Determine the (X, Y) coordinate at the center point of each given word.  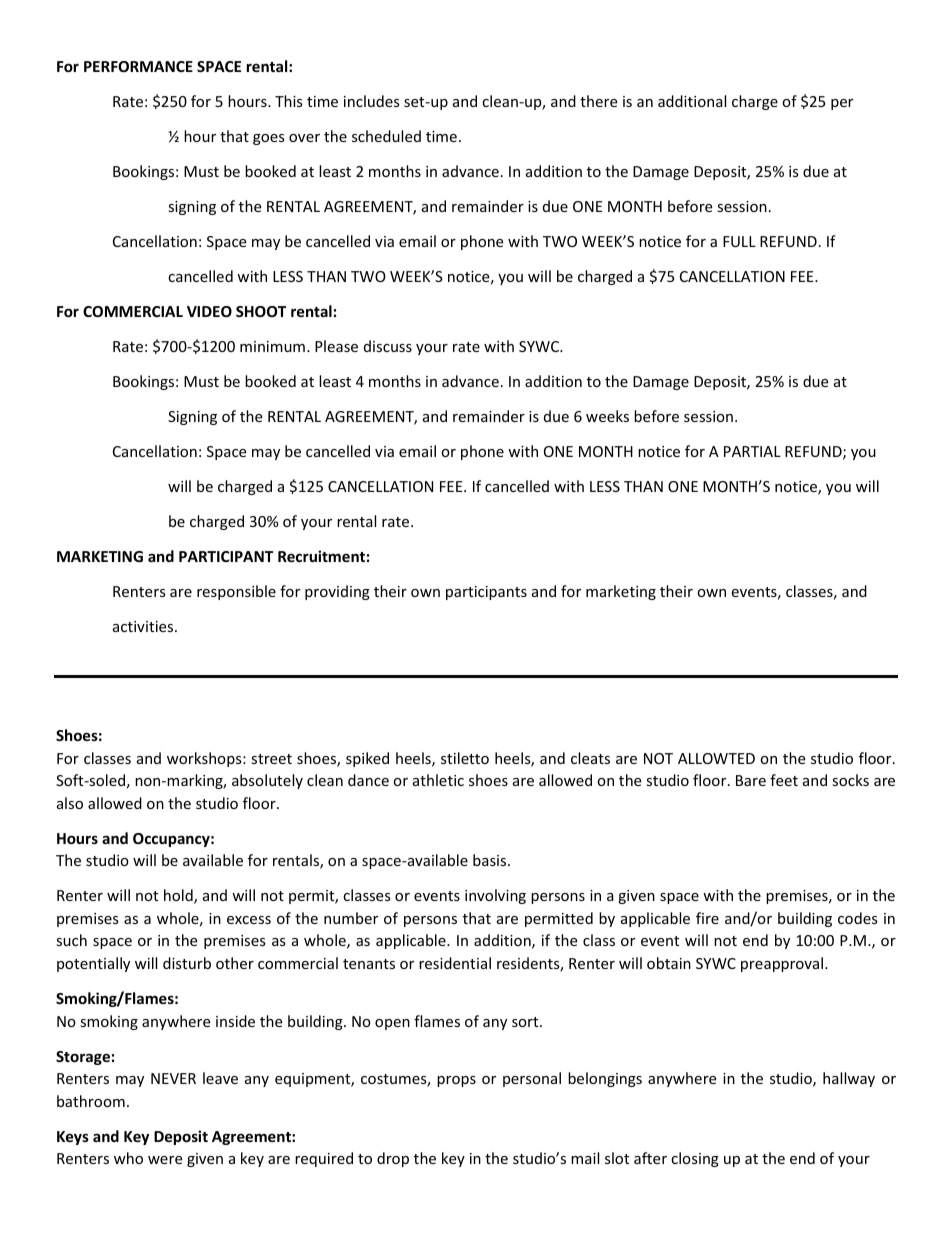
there (598, 101)
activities (144, 626)
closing (695, 1159)
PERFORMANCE (138, 66)
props (456, 1081)
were (165, 1160)
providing (337, 592)
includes (372, 101)
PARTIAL (752, 451)
